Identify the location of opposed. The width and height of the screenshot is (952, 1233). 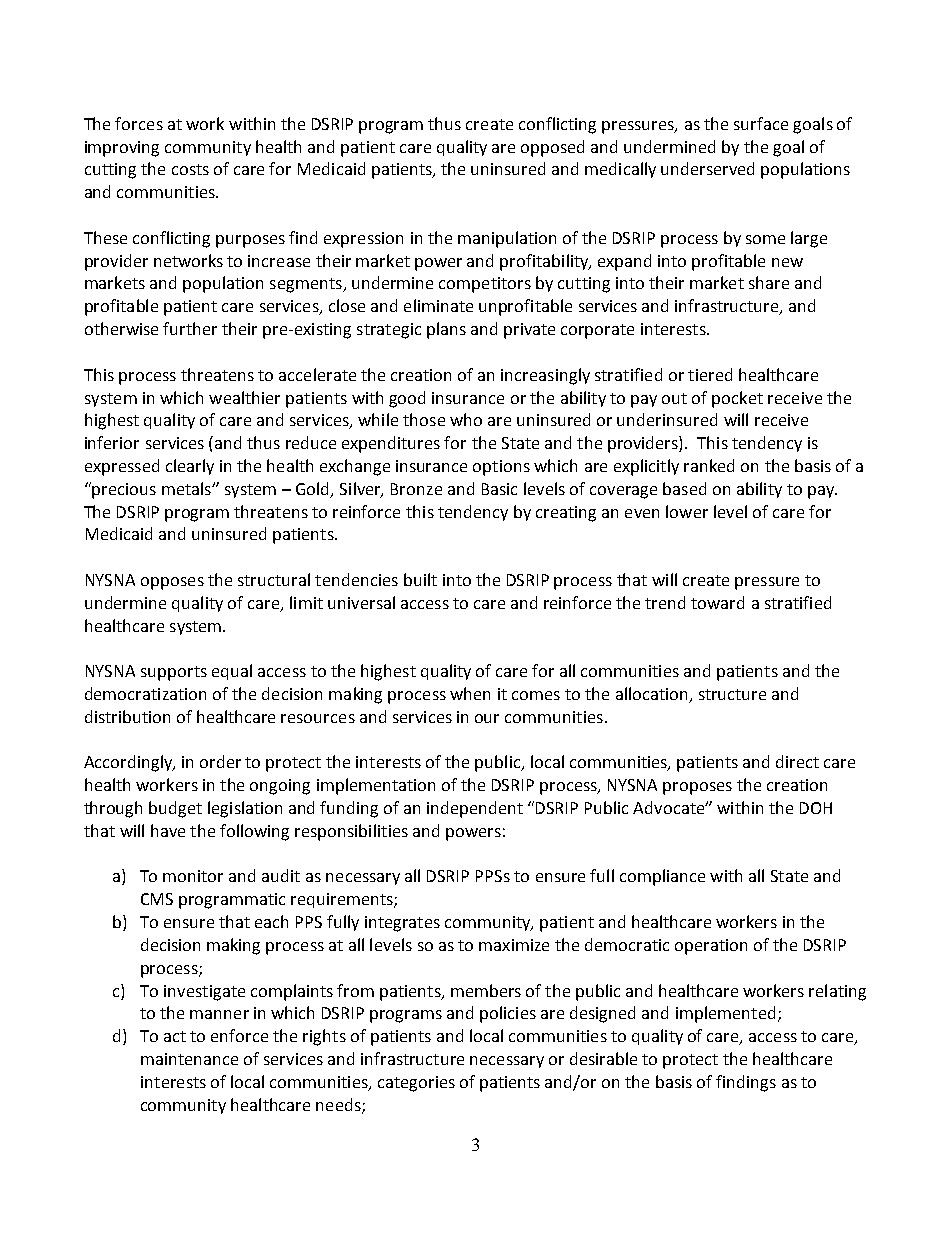
(552, 148).
